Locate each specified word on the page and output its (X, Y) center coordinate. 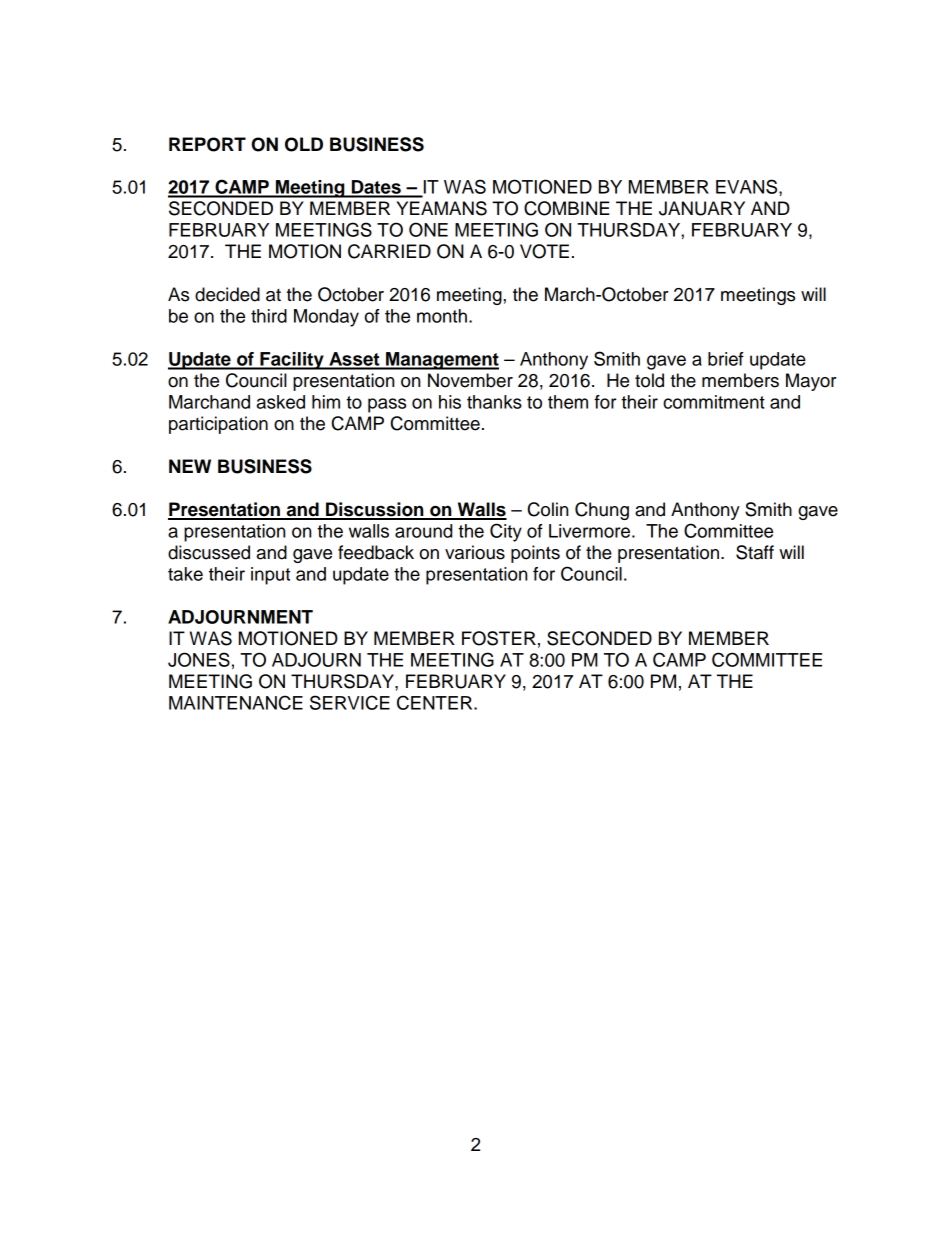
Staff (755, 552)
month (442, 316)
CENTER (436, 702)
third (269, 316)
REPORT (207, 144)
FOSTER (499, 638)
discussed (209, 552)
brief (726, 359)
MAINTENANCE (236, 702)
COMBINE (567, 208)
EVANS (748, 186)
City (506, 532)
